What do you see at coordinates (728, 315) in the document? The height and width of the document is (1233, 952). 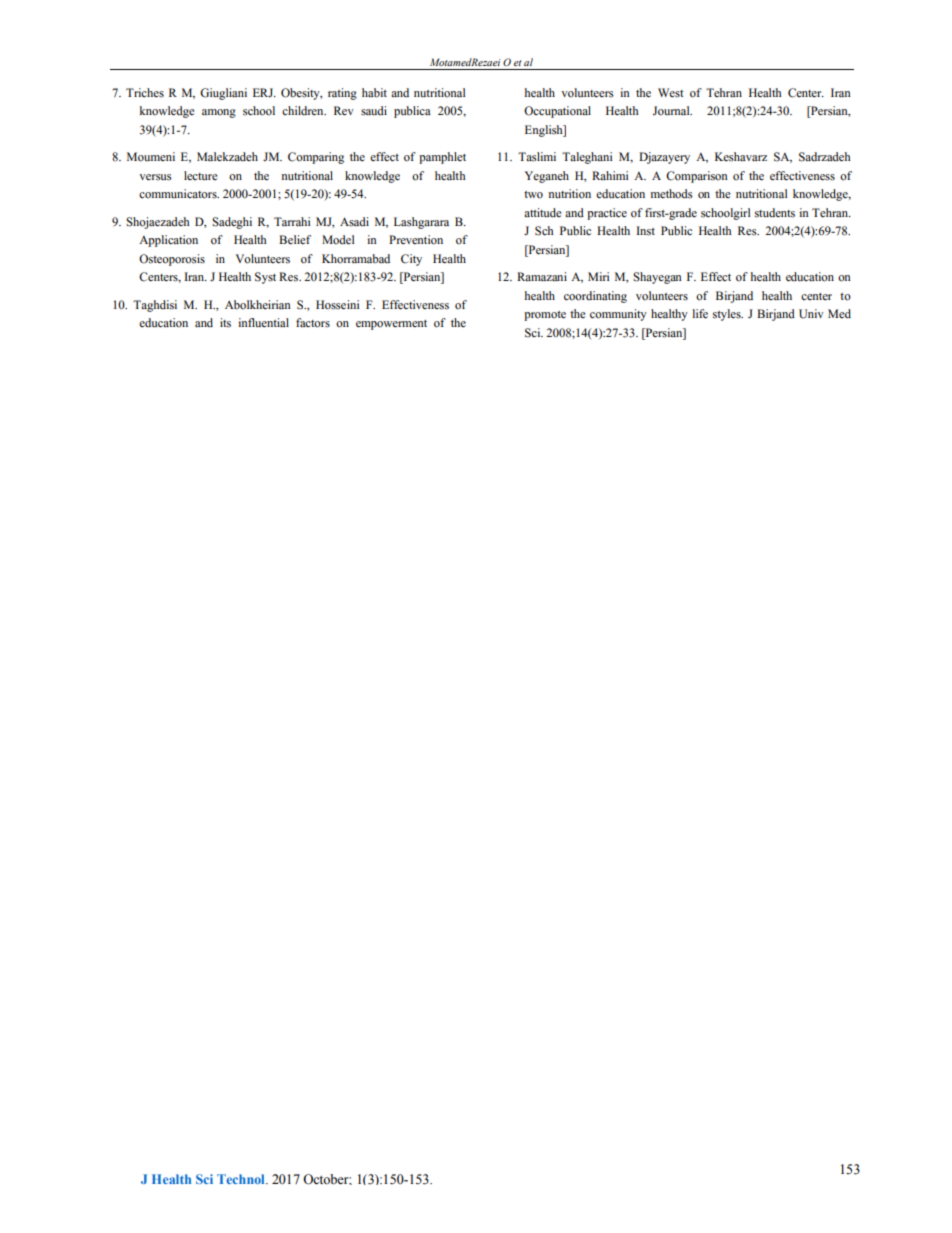 I see `styles` at bounding box center [728, 315].
